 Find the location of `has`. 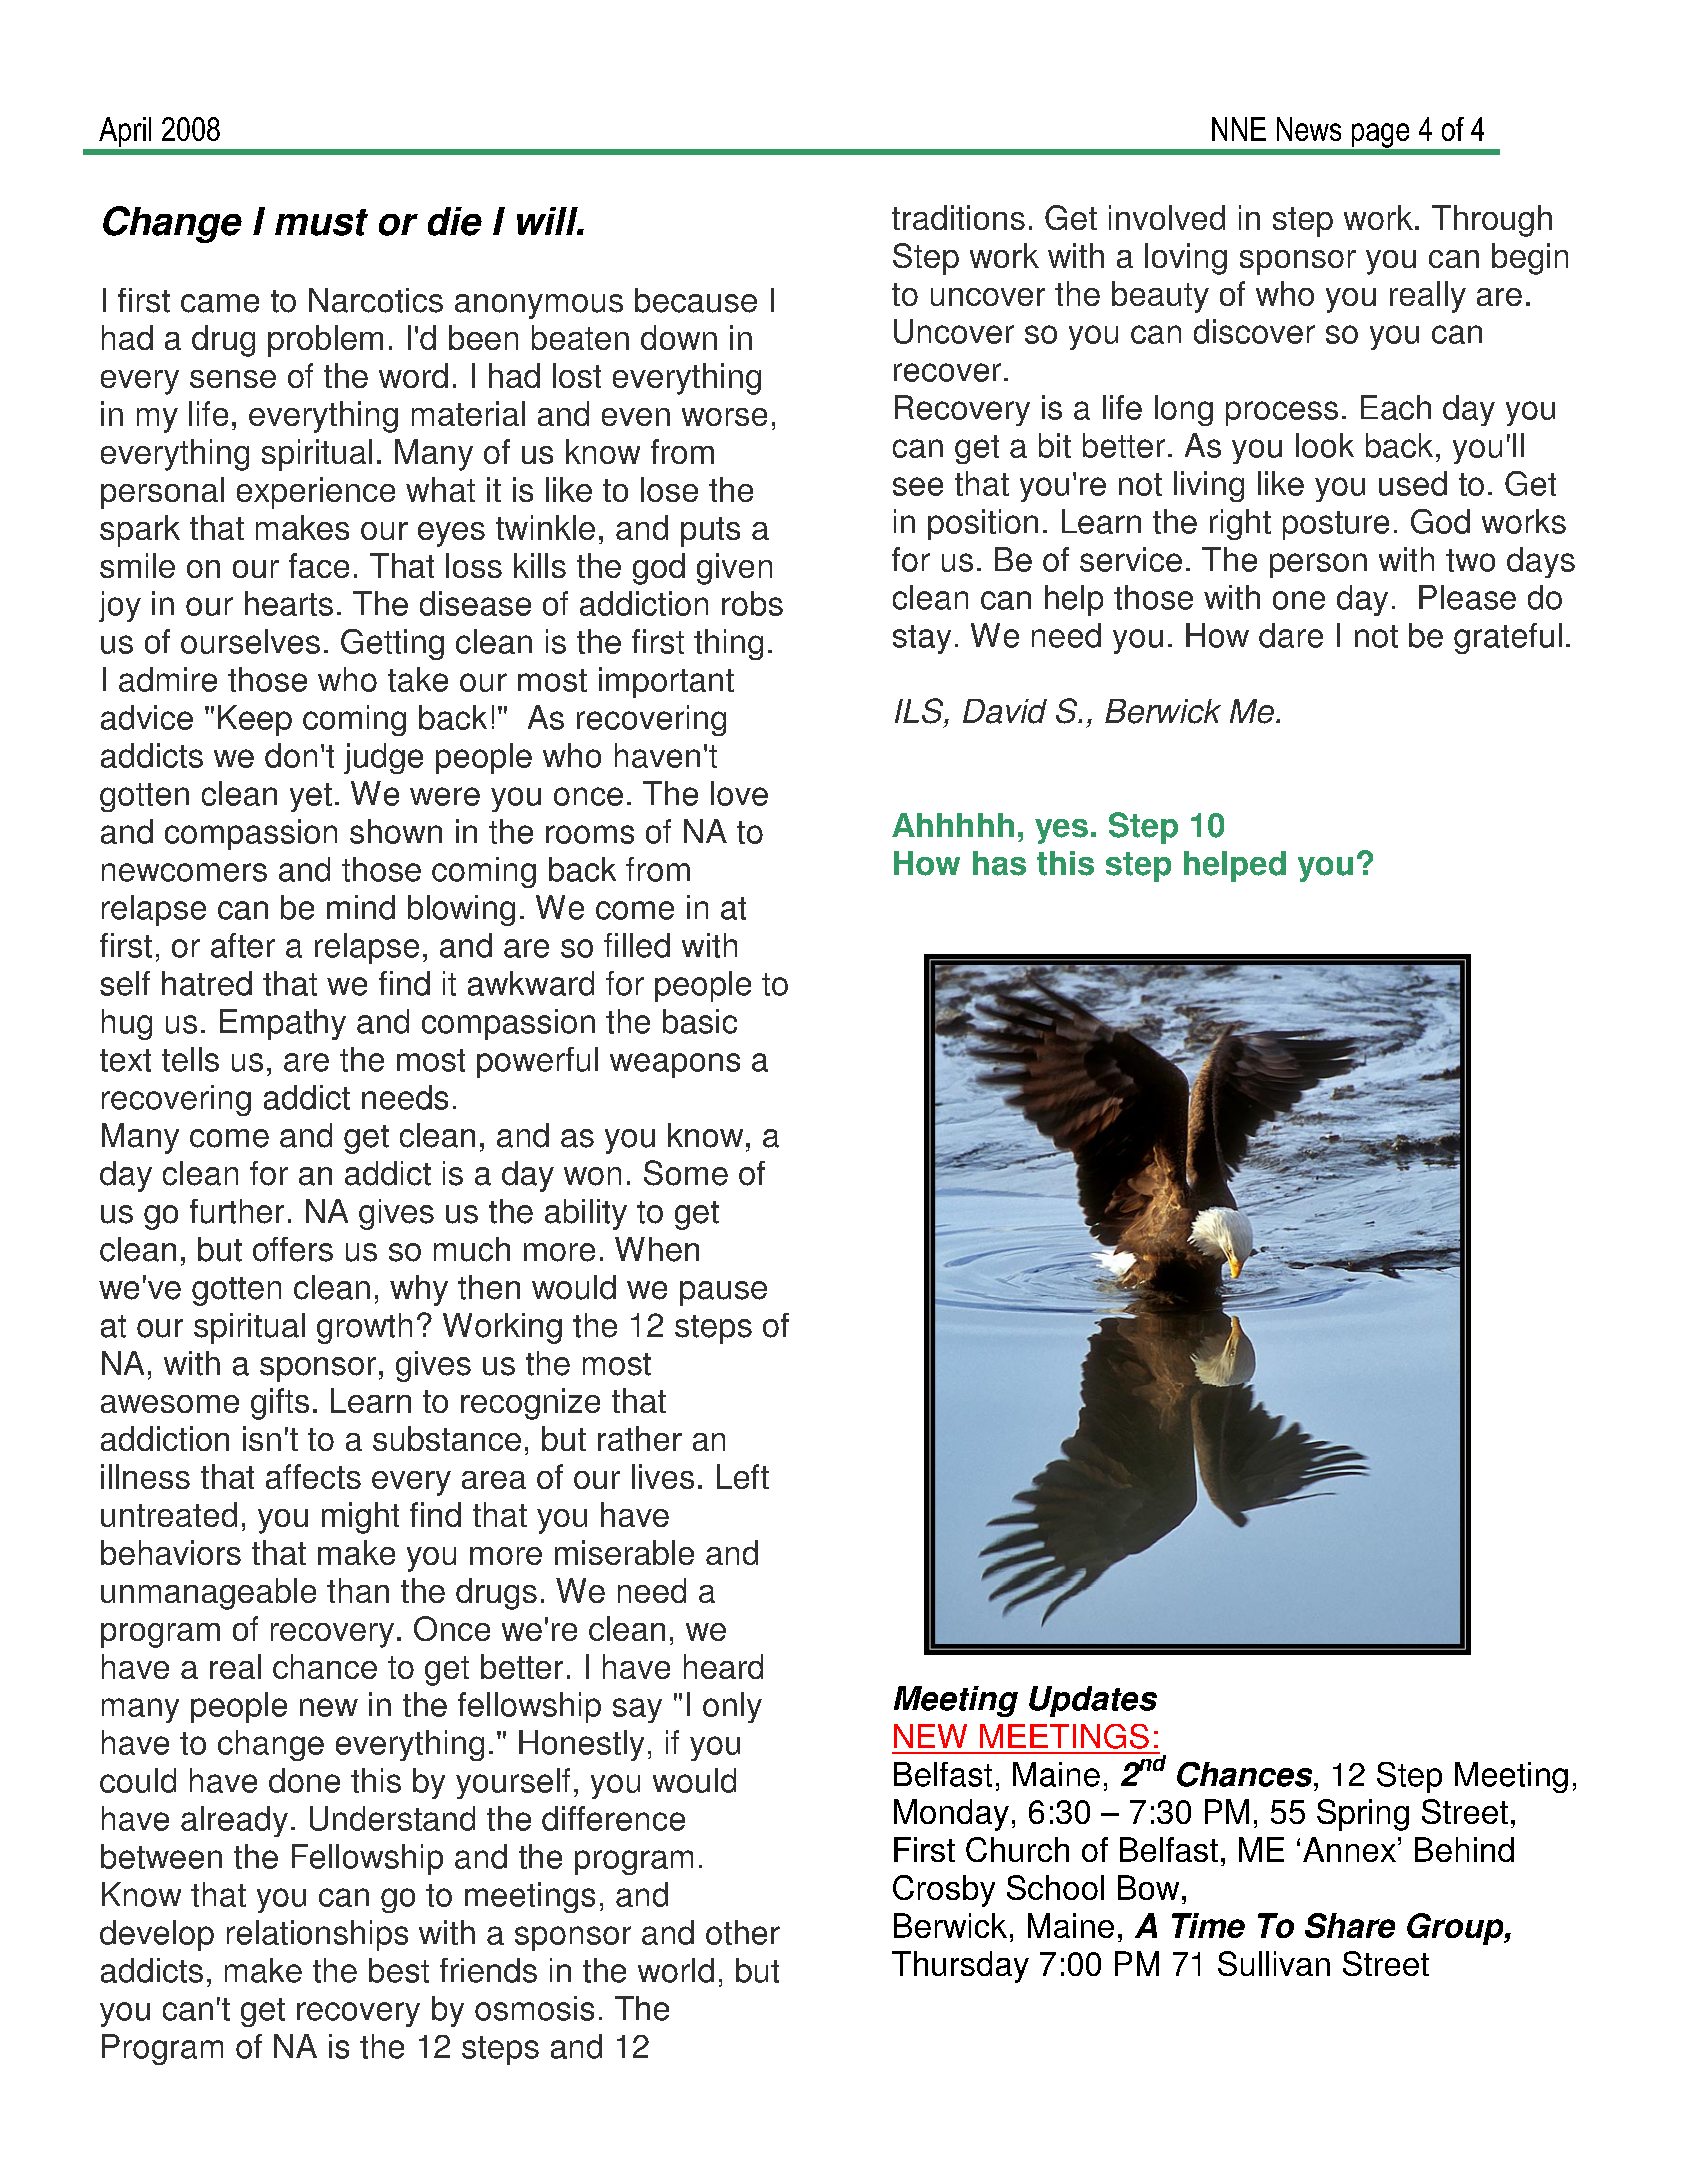

has is located at coordinates (999, 863).
